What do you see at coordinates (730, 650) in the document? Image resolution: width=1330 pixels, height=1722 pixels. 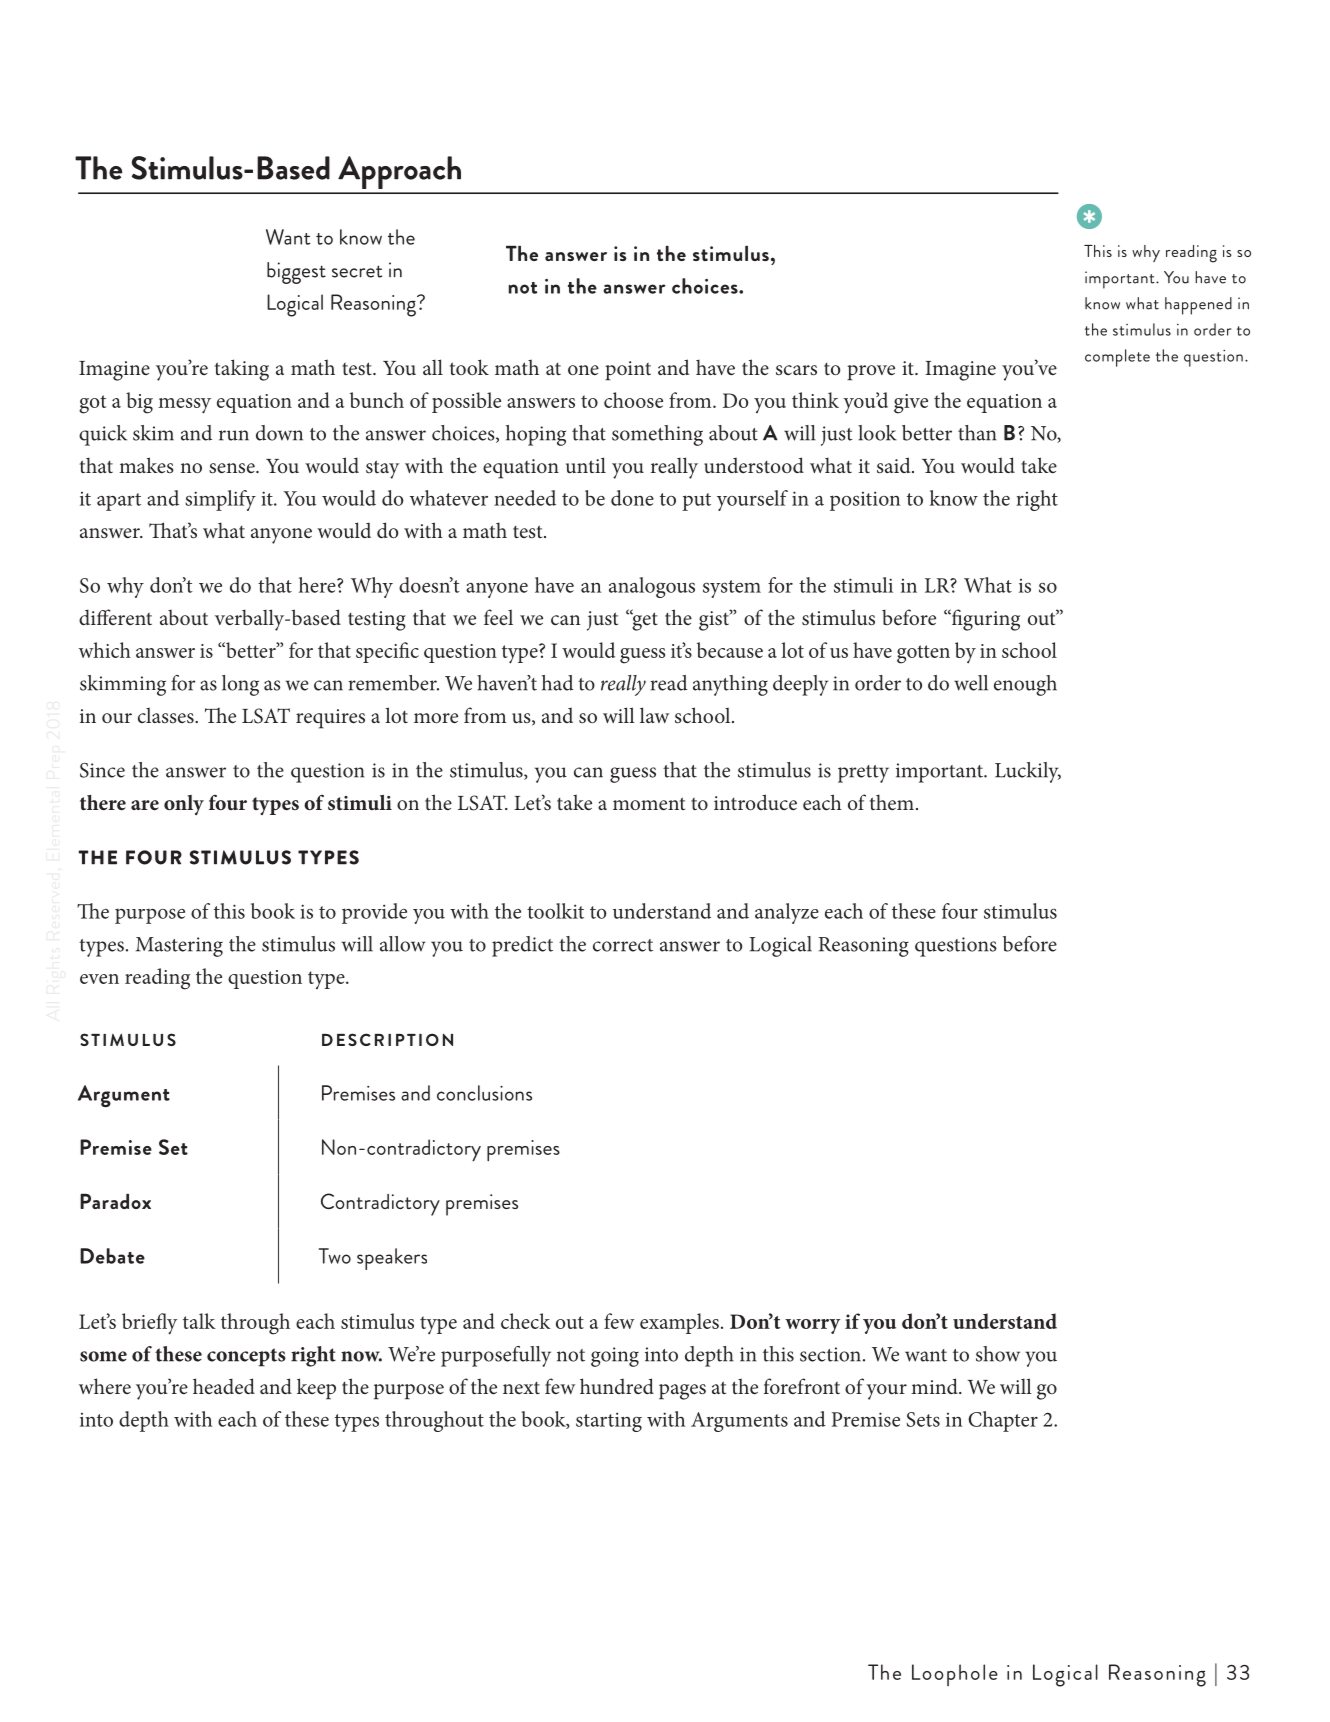 I see `because` at bounding box center [730, 650].
